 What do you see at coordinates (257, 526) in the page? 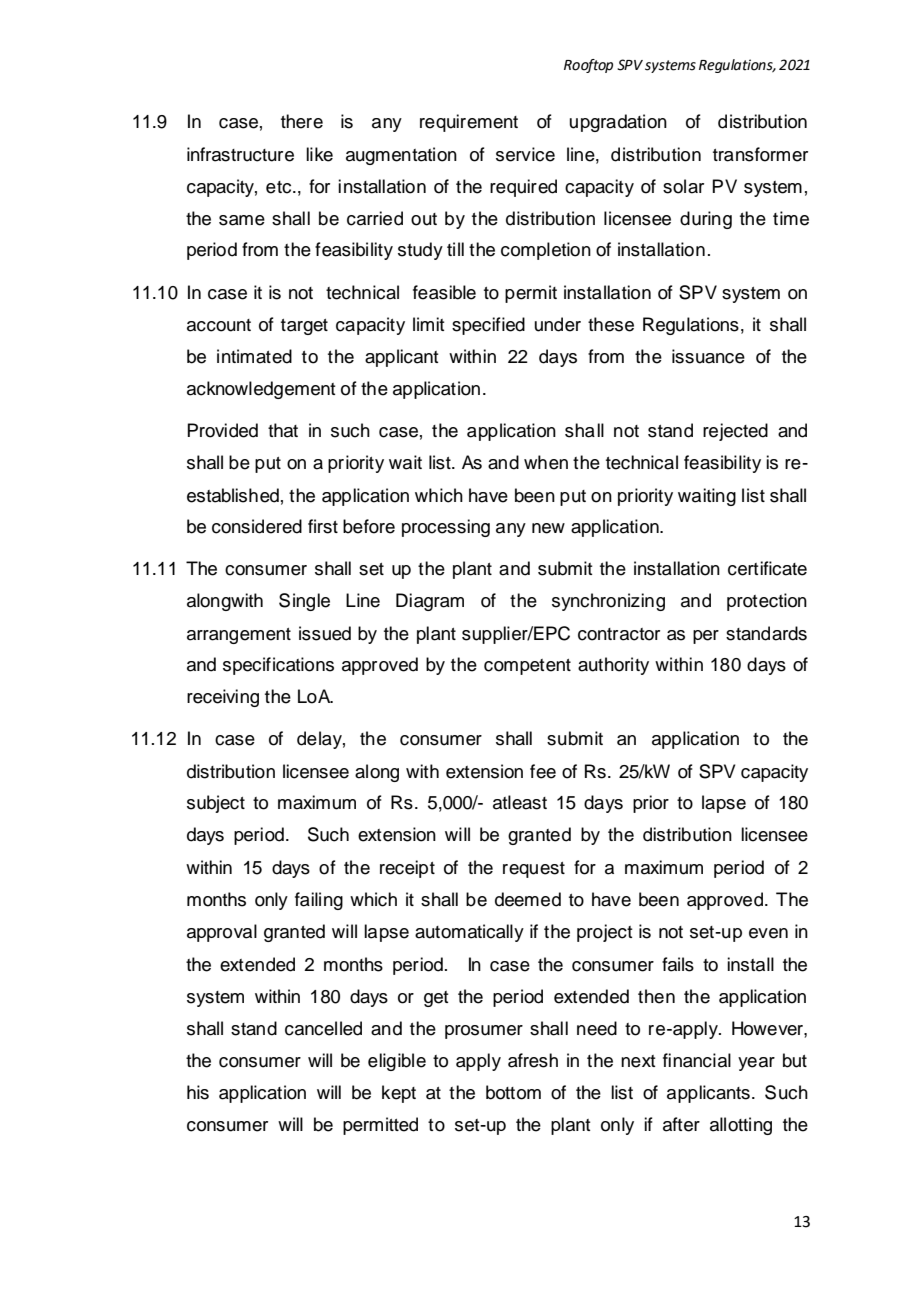
I see `considered` at bounding box center [257, 526].
